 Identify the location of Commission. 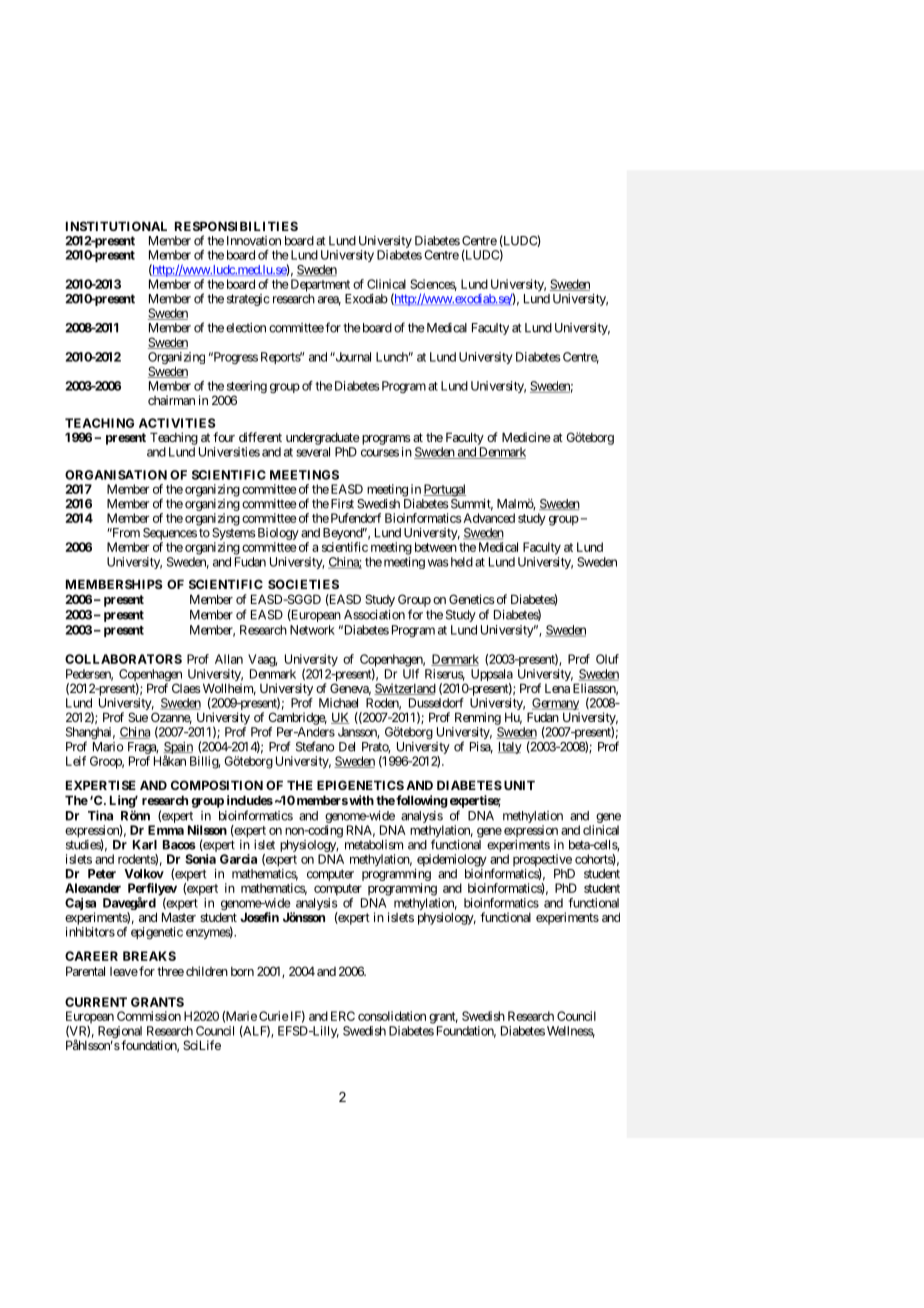
(149, 1016).
